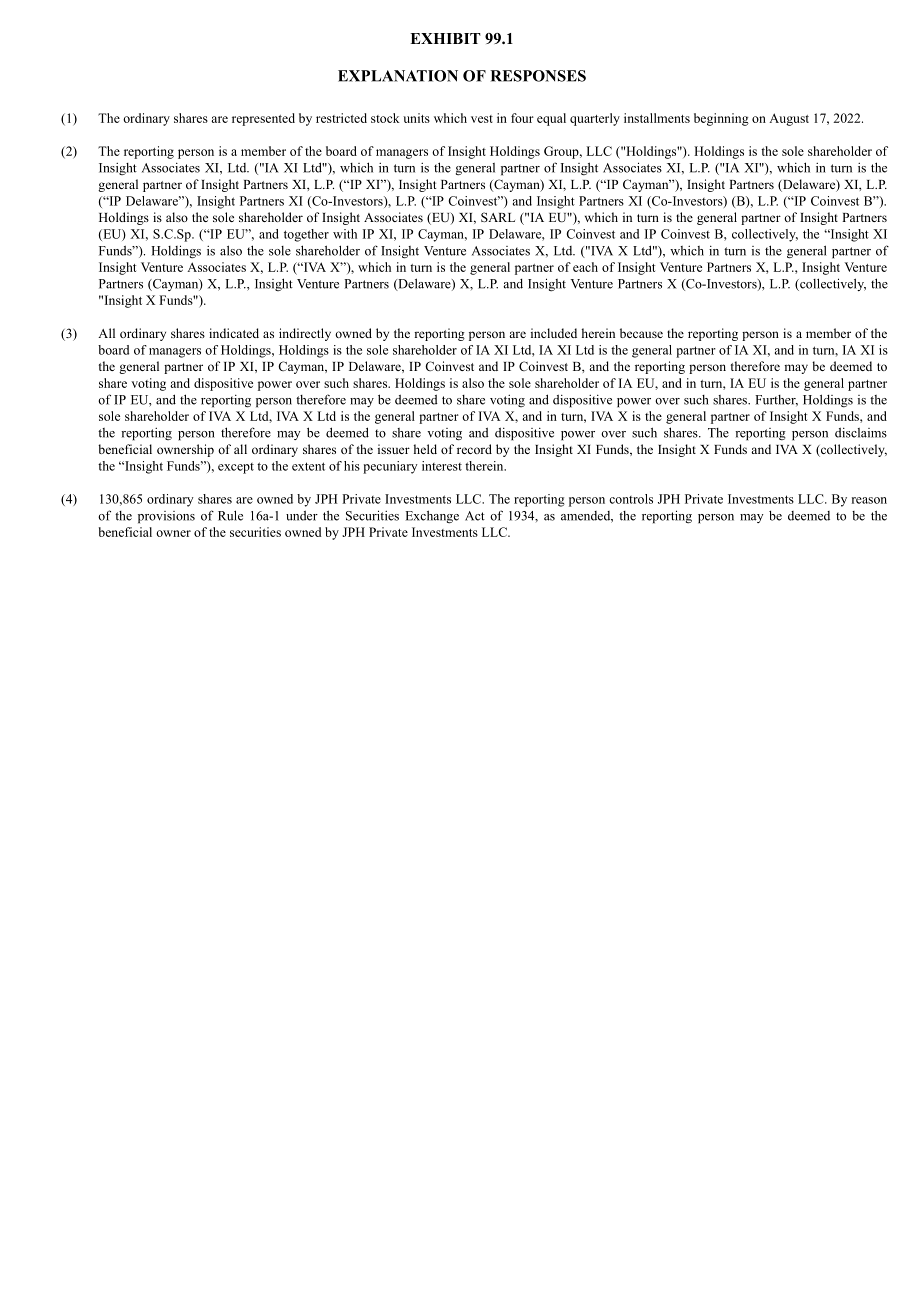  Describe the element at coordinates (230, 515) in the screenshot. I see `Rule` at that location.
